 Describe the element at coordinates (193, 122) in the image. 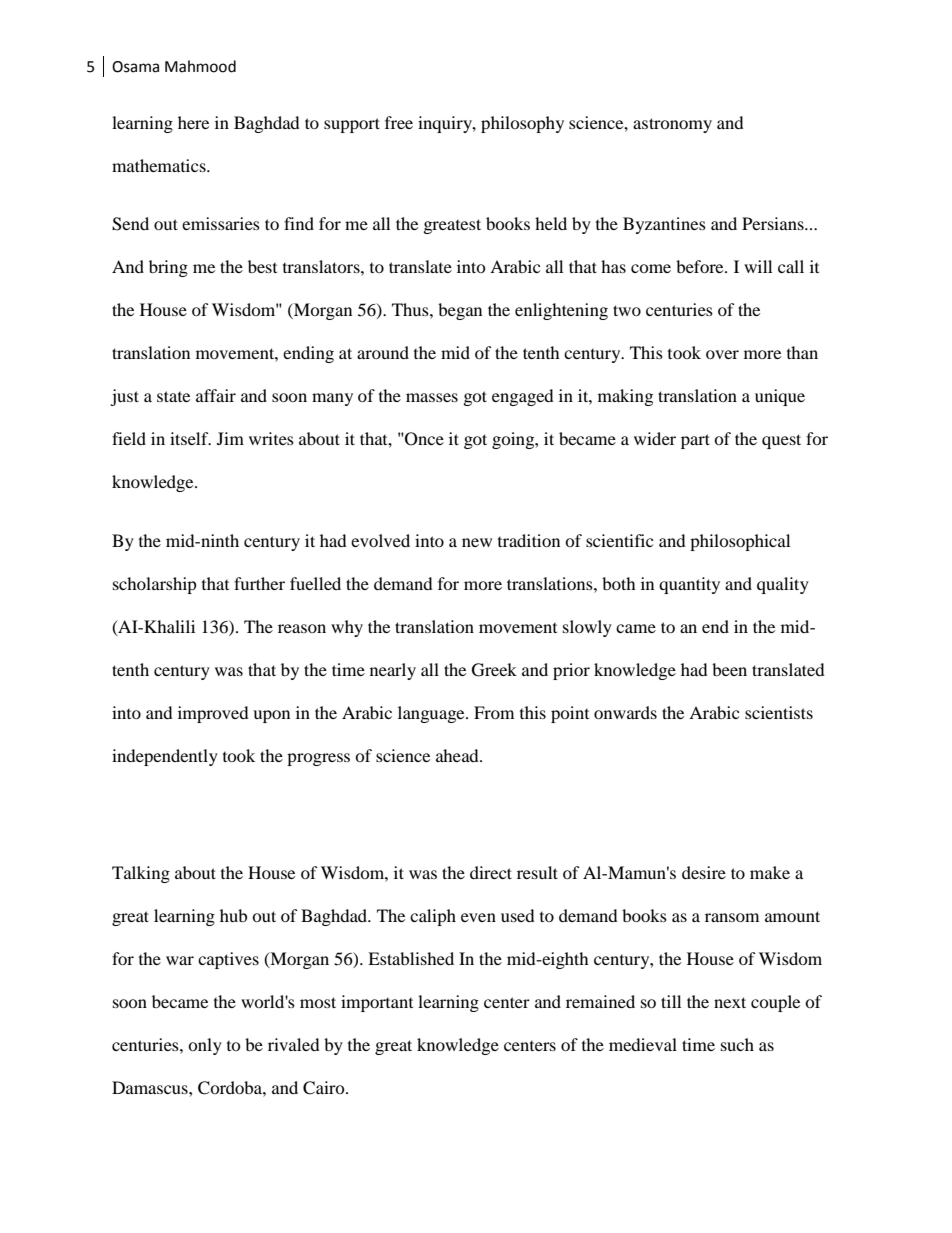

I see `here` at that location.
